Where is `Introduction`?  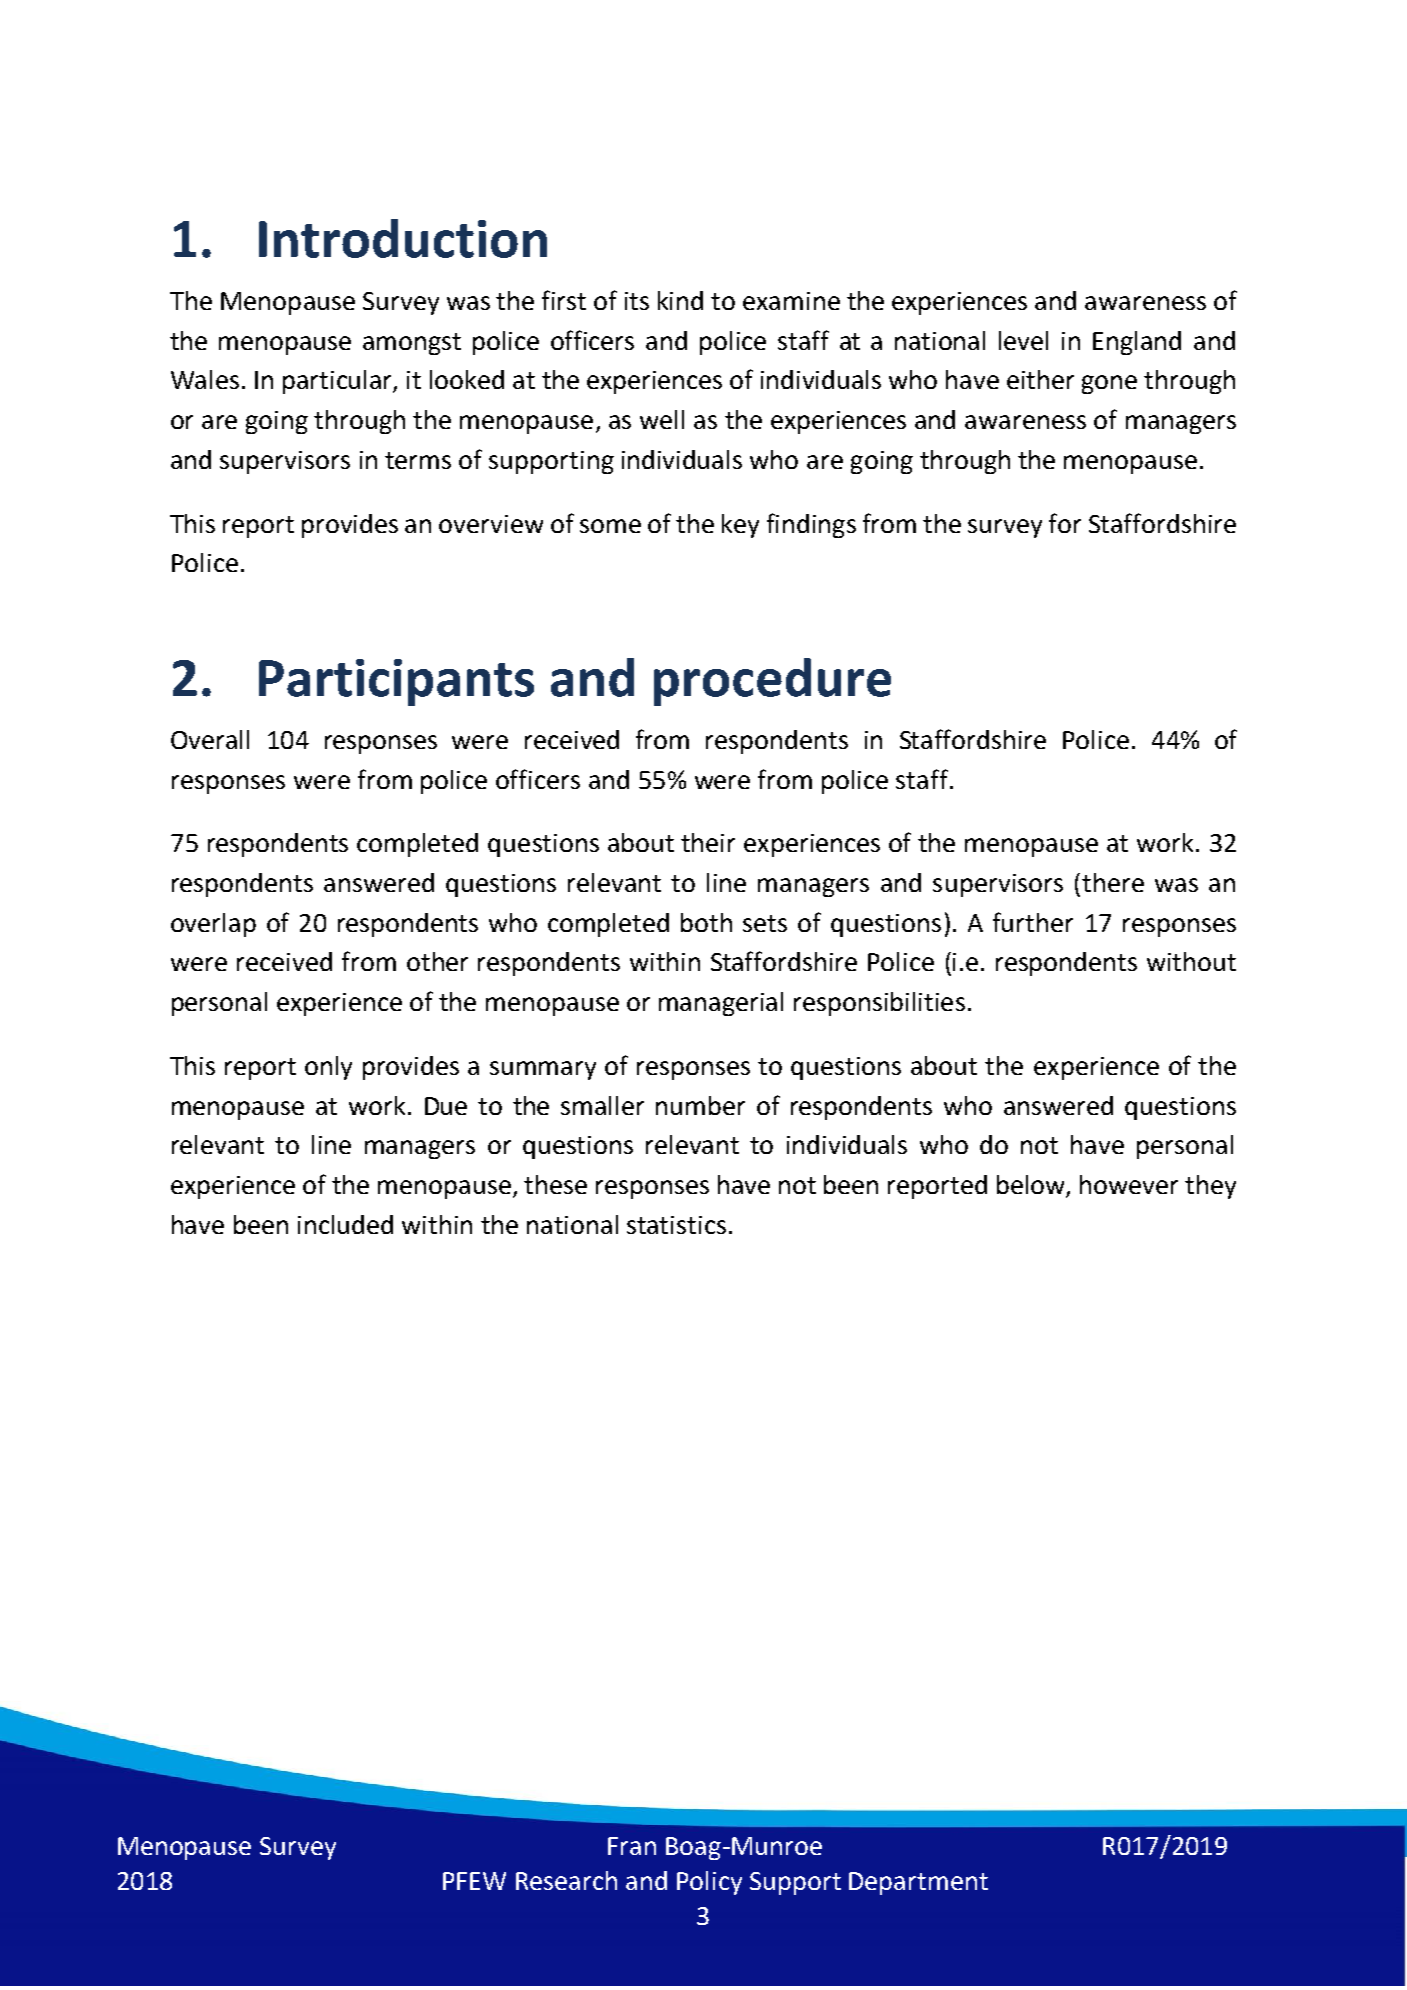 Introduction is located at coordinates (403, 238).
